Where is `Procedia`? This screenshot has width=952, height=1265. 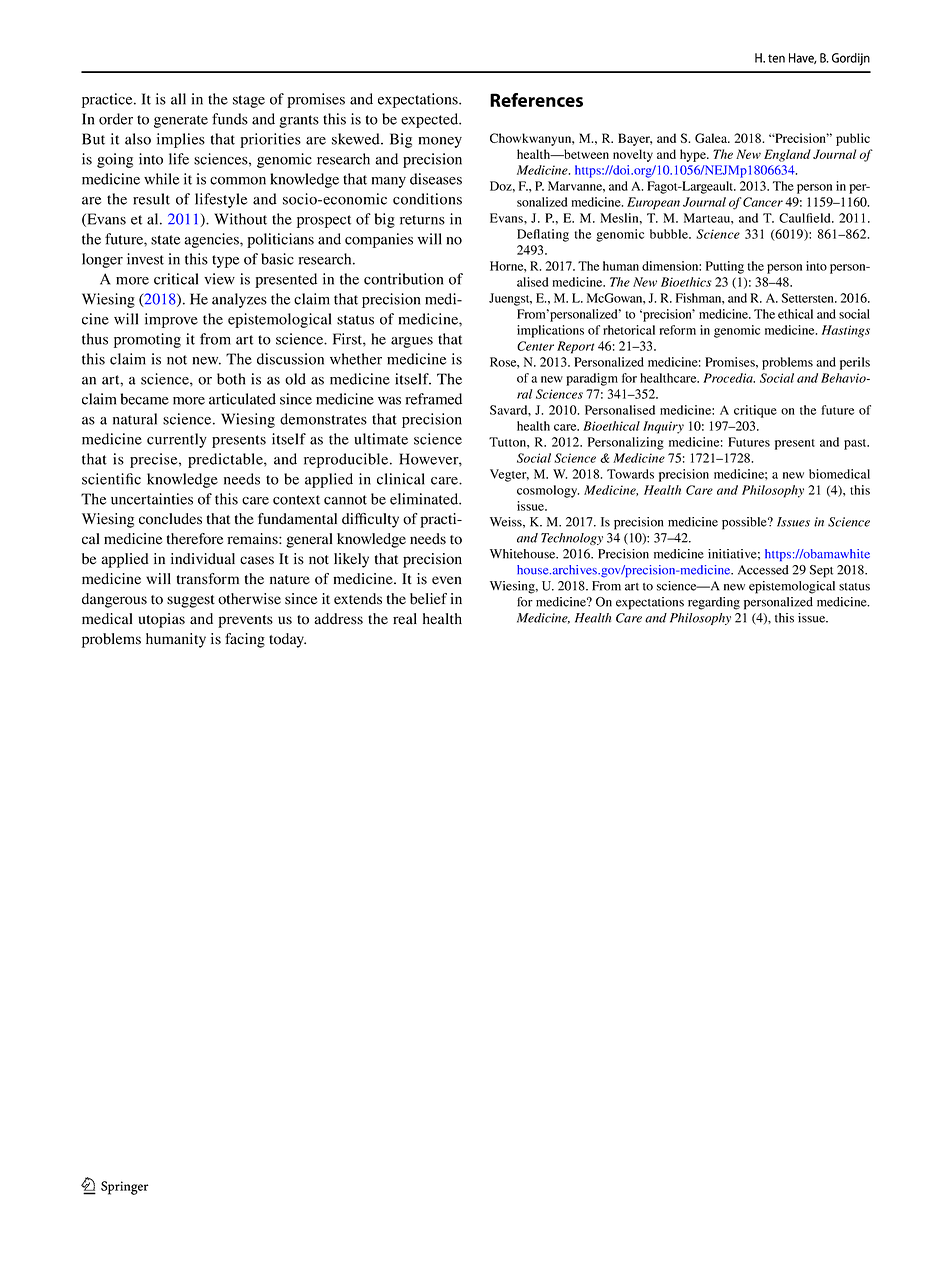 Procedia is located at coordinates (729, 378).
